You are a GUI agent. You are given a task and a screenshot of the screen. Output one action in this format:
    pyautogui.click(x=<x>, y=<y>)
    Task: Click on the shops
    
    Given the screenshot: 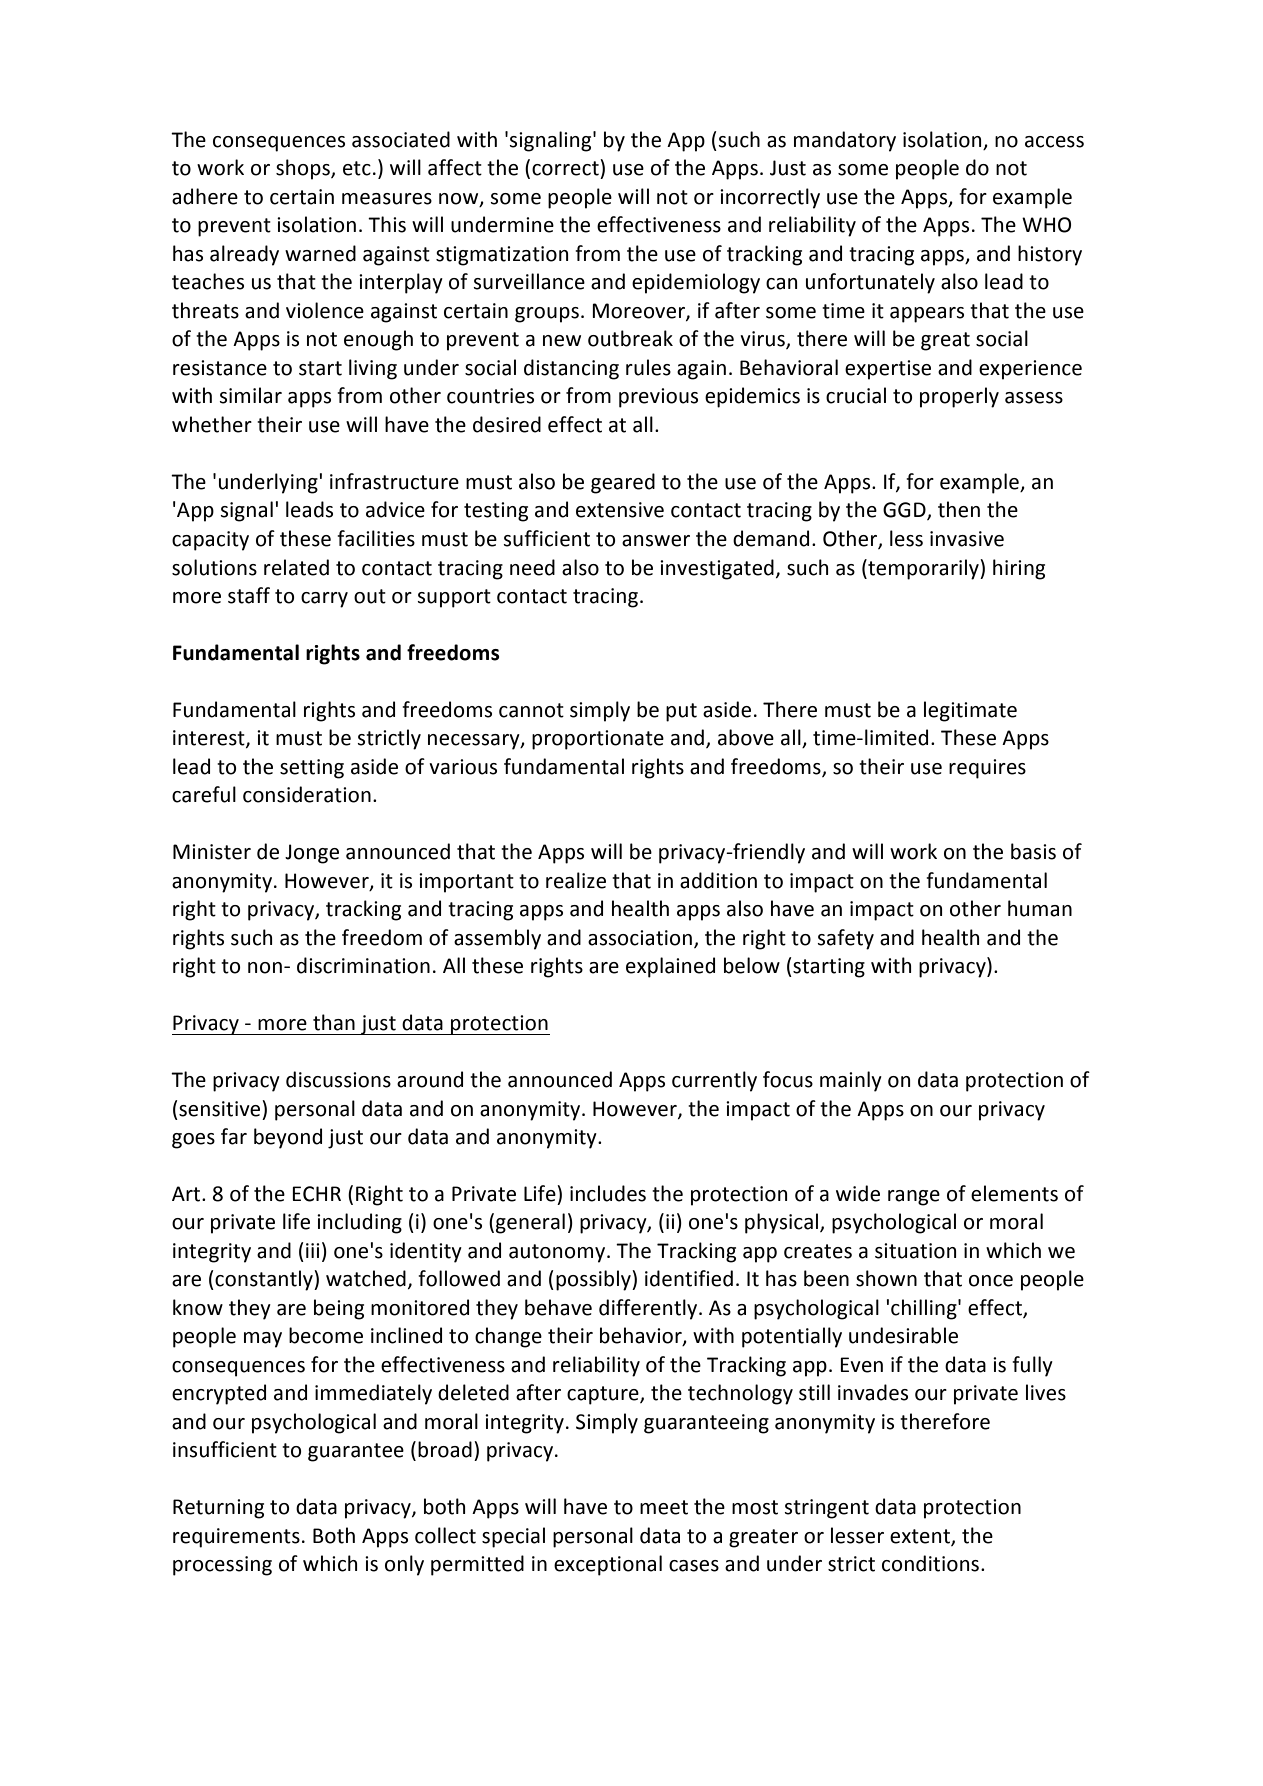 What is the action you would take?
    pyautogui.click(x=304, y=169)
